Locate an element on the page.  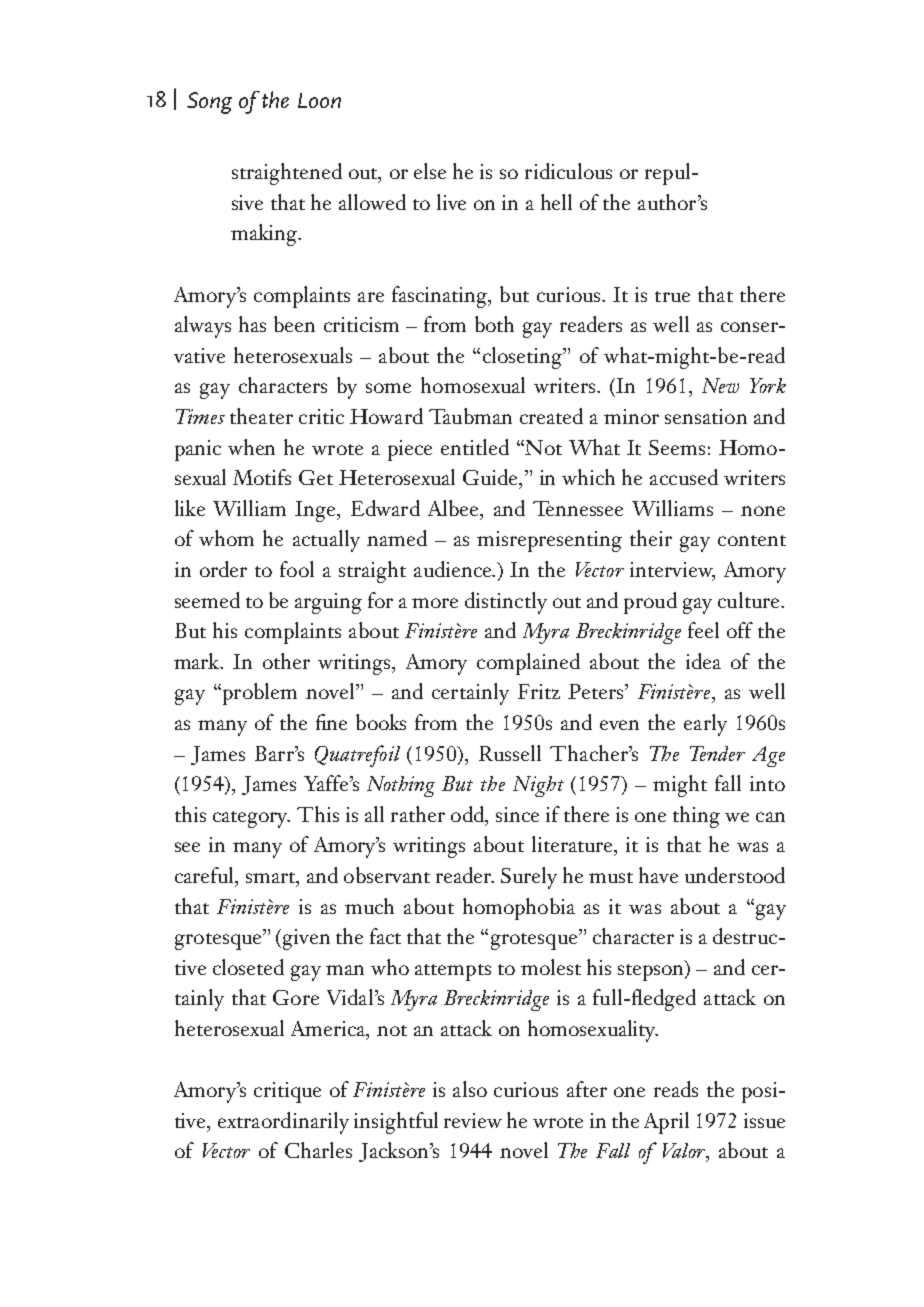
ridiculous is located at coordinates (568, 171).
